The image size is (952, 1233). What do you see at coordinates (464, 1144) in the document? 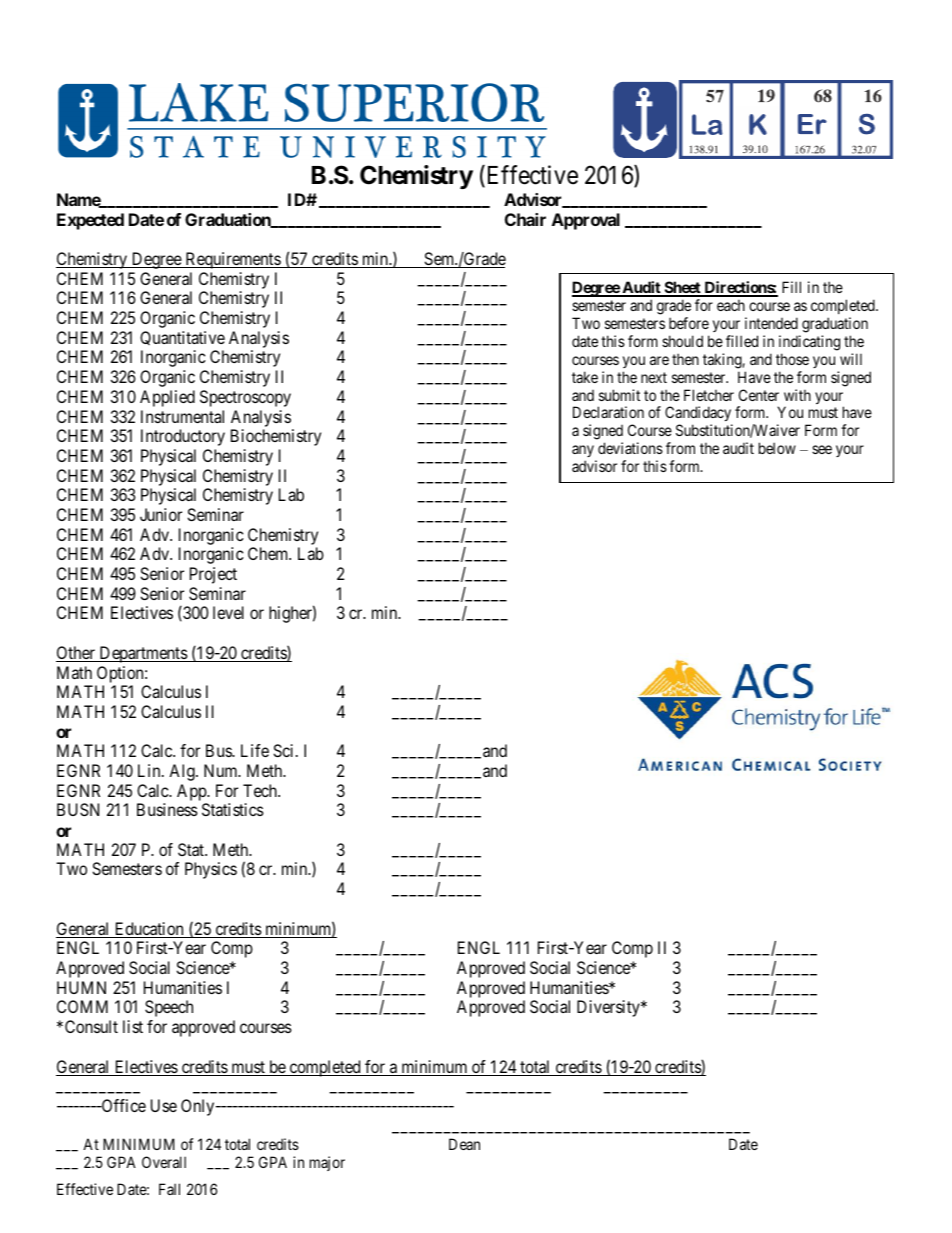
I see `Dean` at bounding box center [464, 1144].
